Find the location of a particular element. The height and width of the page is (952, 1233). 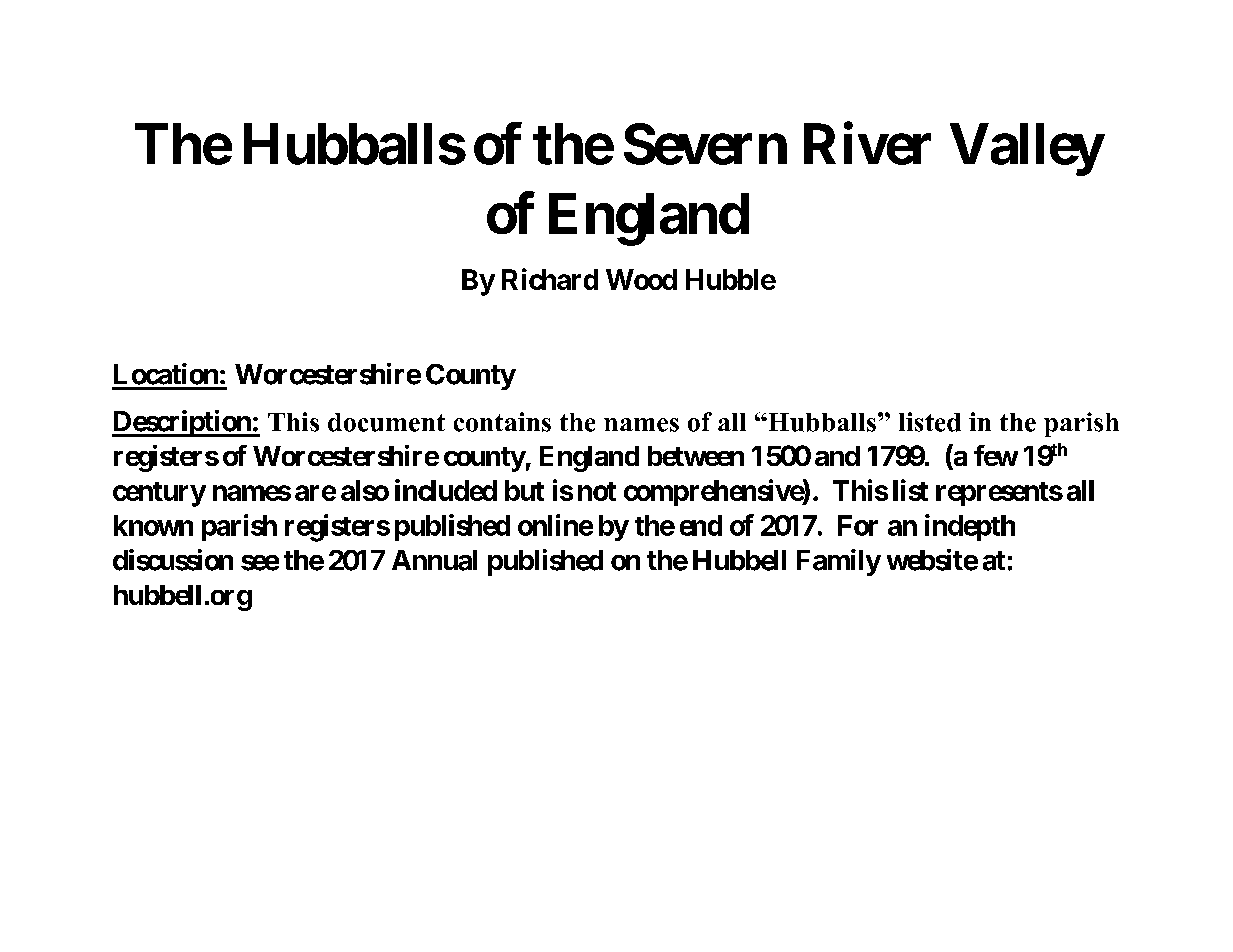

discussion is located at coordinates (173, 560).
